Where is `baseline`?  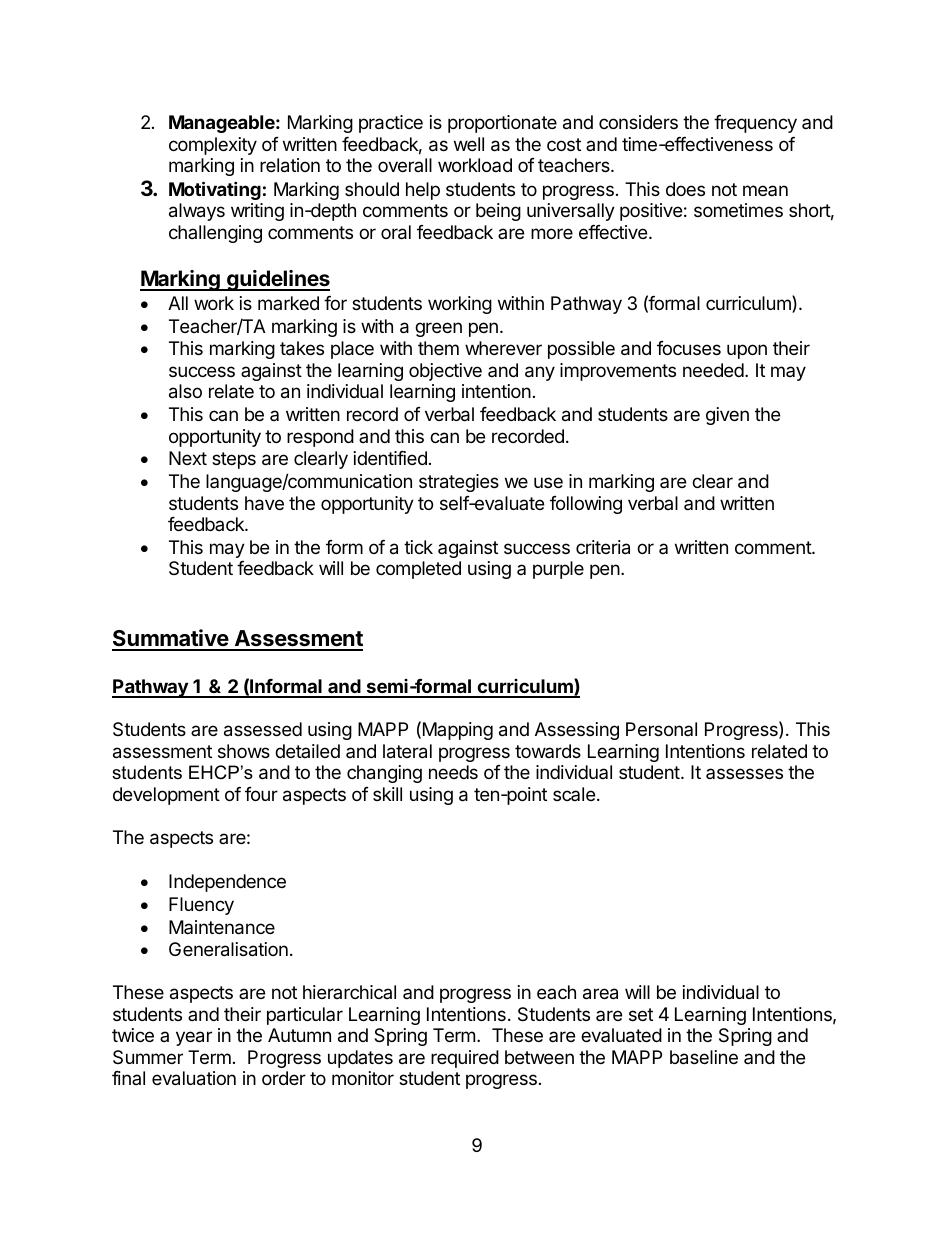 baseline is located at coordinates (704, 1057).
